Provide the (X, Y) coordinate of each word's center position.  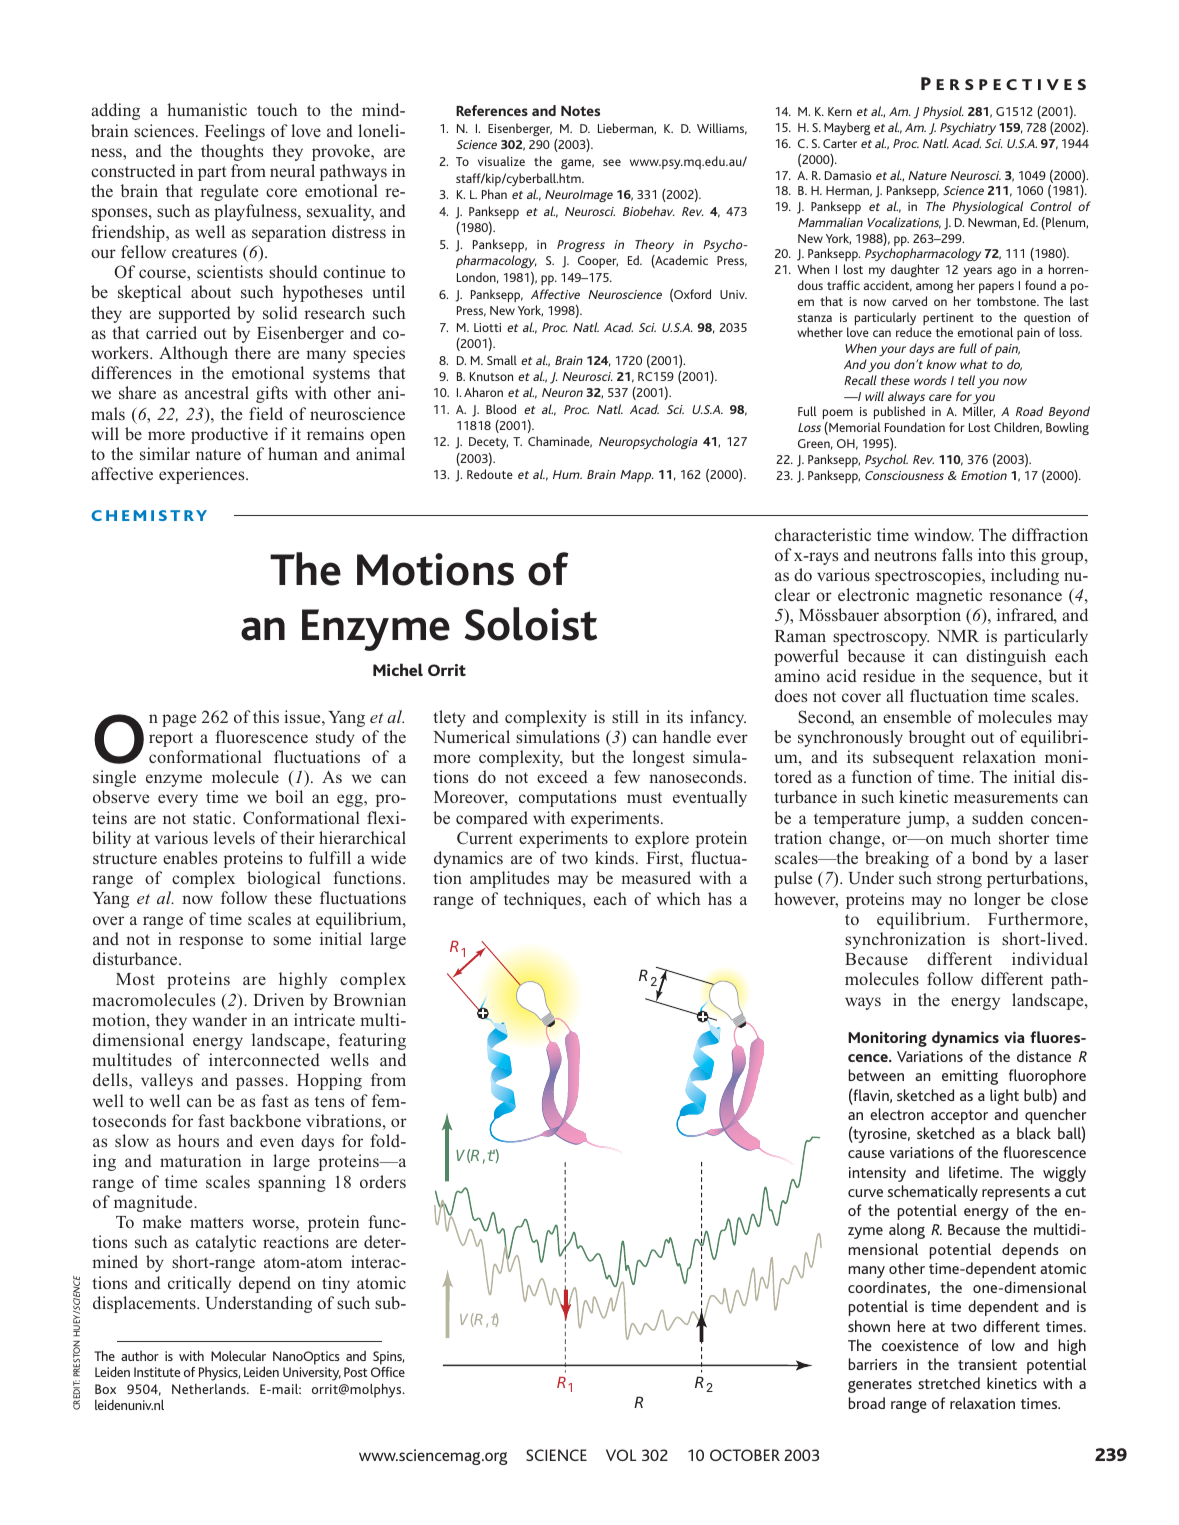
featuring (372, 1041)
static (213, 817)
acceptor (959, 1117)
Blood (501, 409)
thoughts (232, 152)
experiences (203, 475)
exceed (562, 776)
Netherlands (210, 1388)
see (612, 162)
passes (261, 1083)
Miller (979, 412)
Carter (840, 143)
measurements (1006, 797)
